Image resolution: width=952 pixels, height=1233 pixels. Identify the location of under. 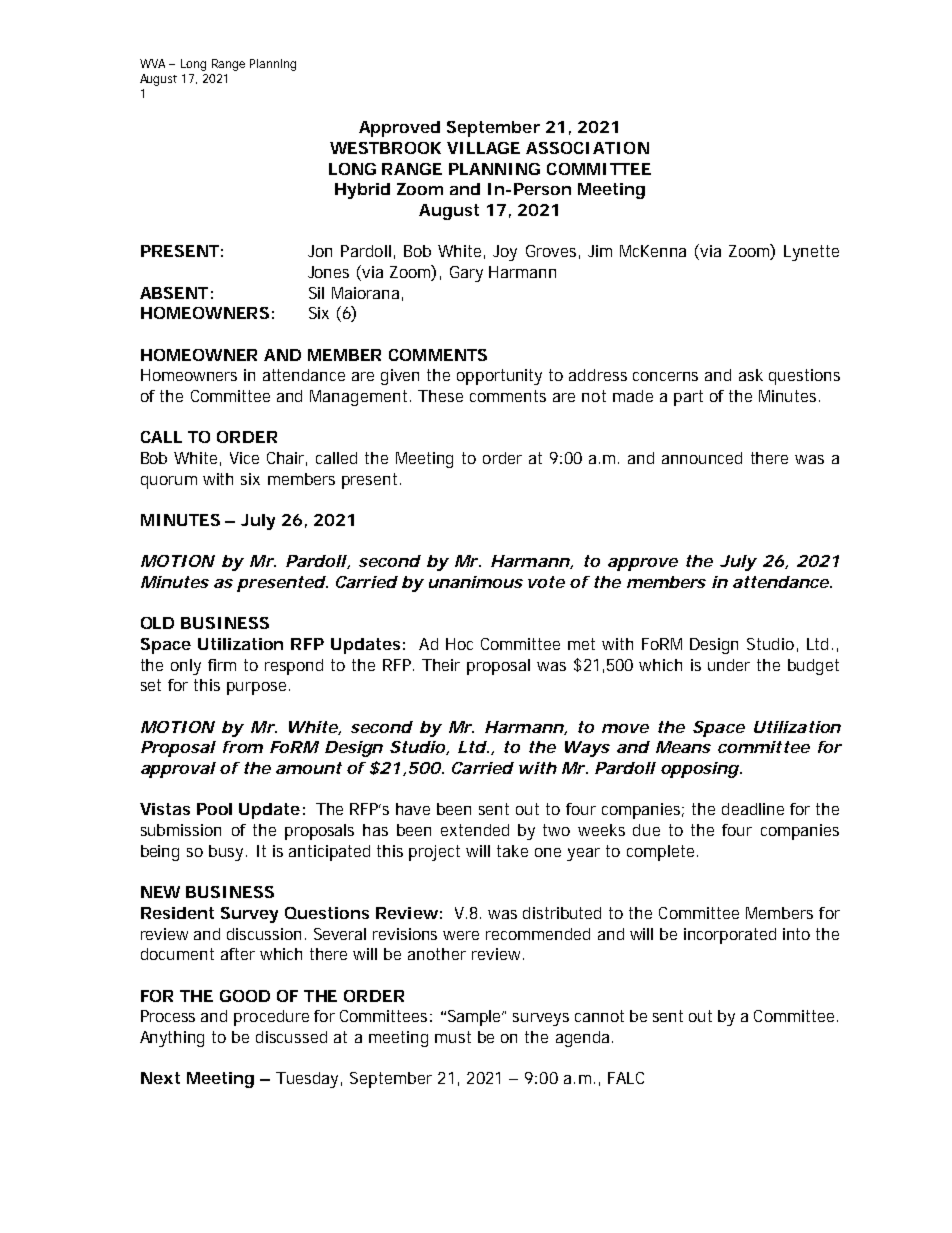
(729, 665).
